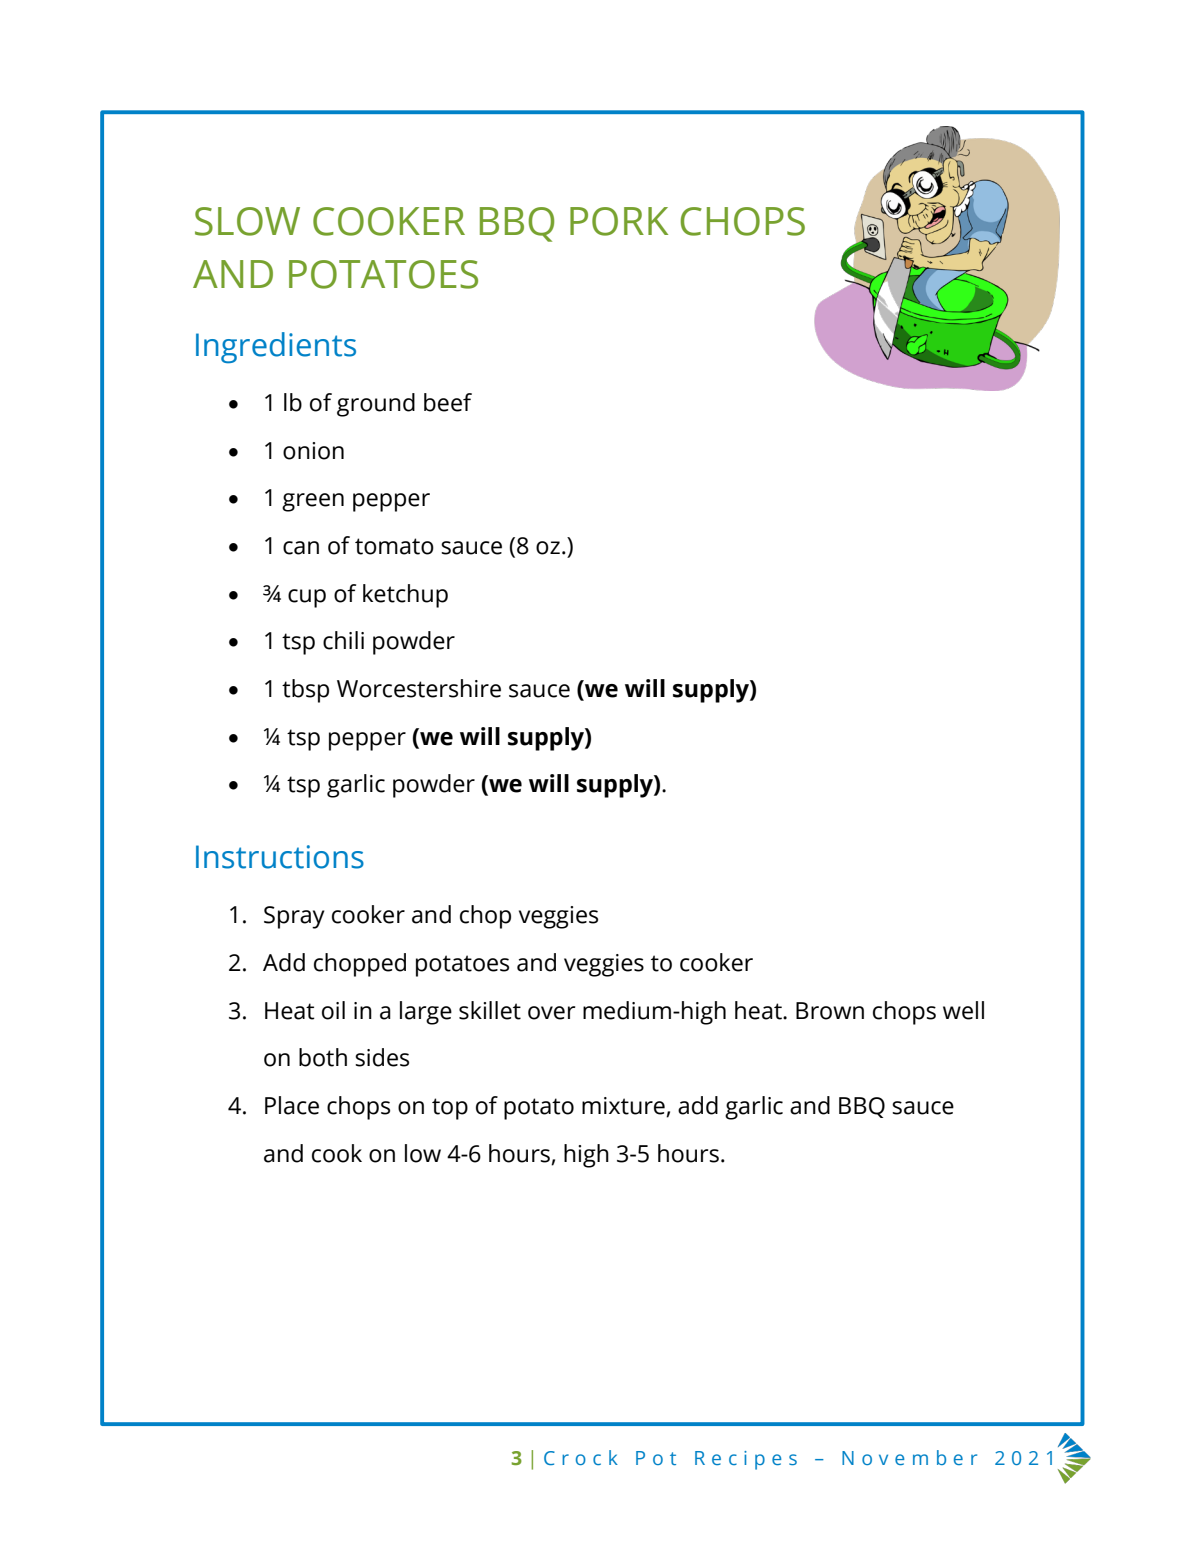 Image resolution: width=1191 pixels, height=1541 pixels. What do you see at coordinates (280, 857) in the image?
I see `Instructions` at bounding box center [280, 857].
